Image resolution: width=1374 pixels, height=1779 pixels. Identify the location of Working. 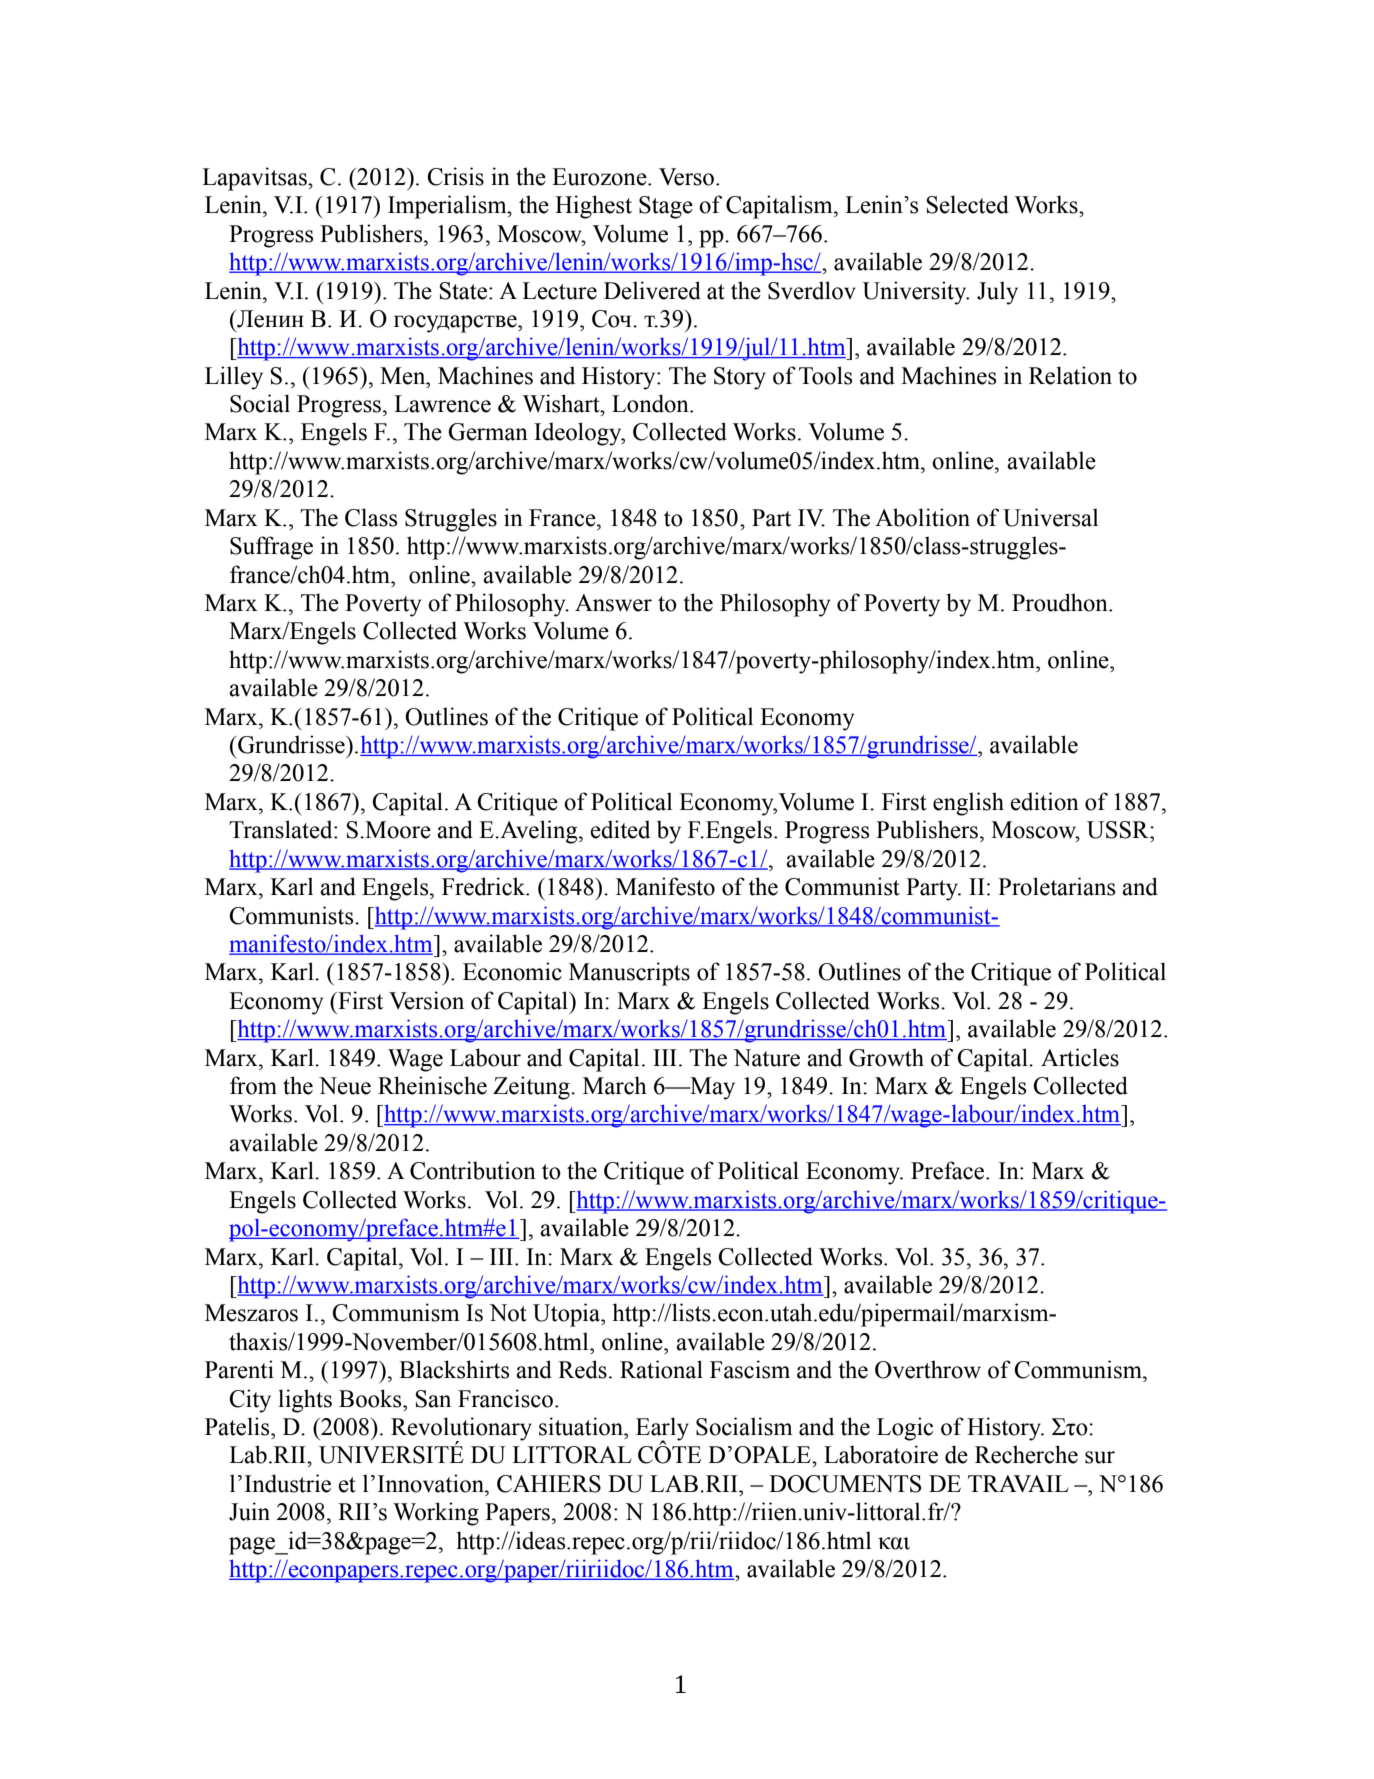
(436, 1514).
